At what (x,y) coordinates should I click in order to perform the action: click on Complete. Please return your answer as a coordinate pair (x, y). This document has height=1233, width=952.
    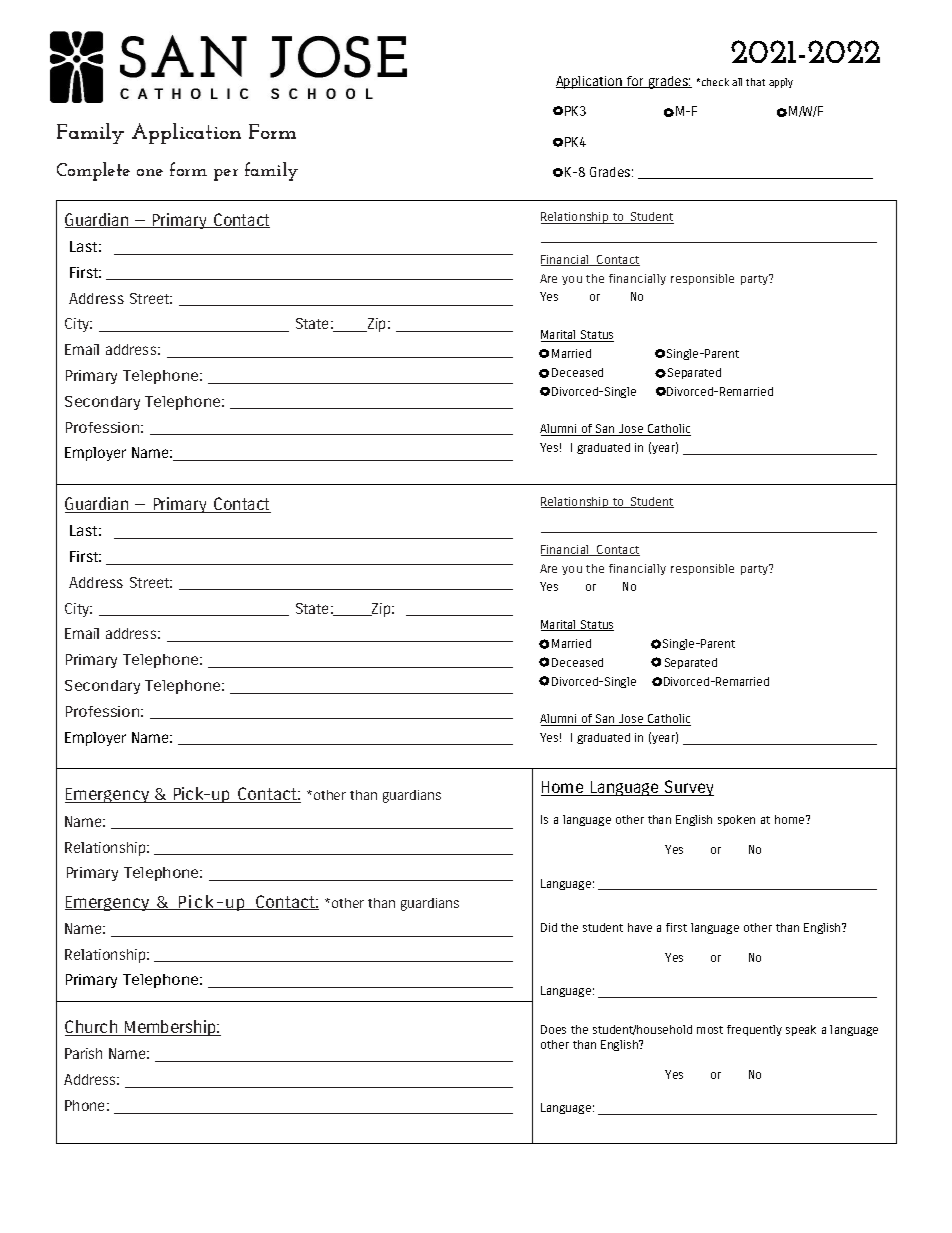
    Looking at the image, I should click on (93, 171).
